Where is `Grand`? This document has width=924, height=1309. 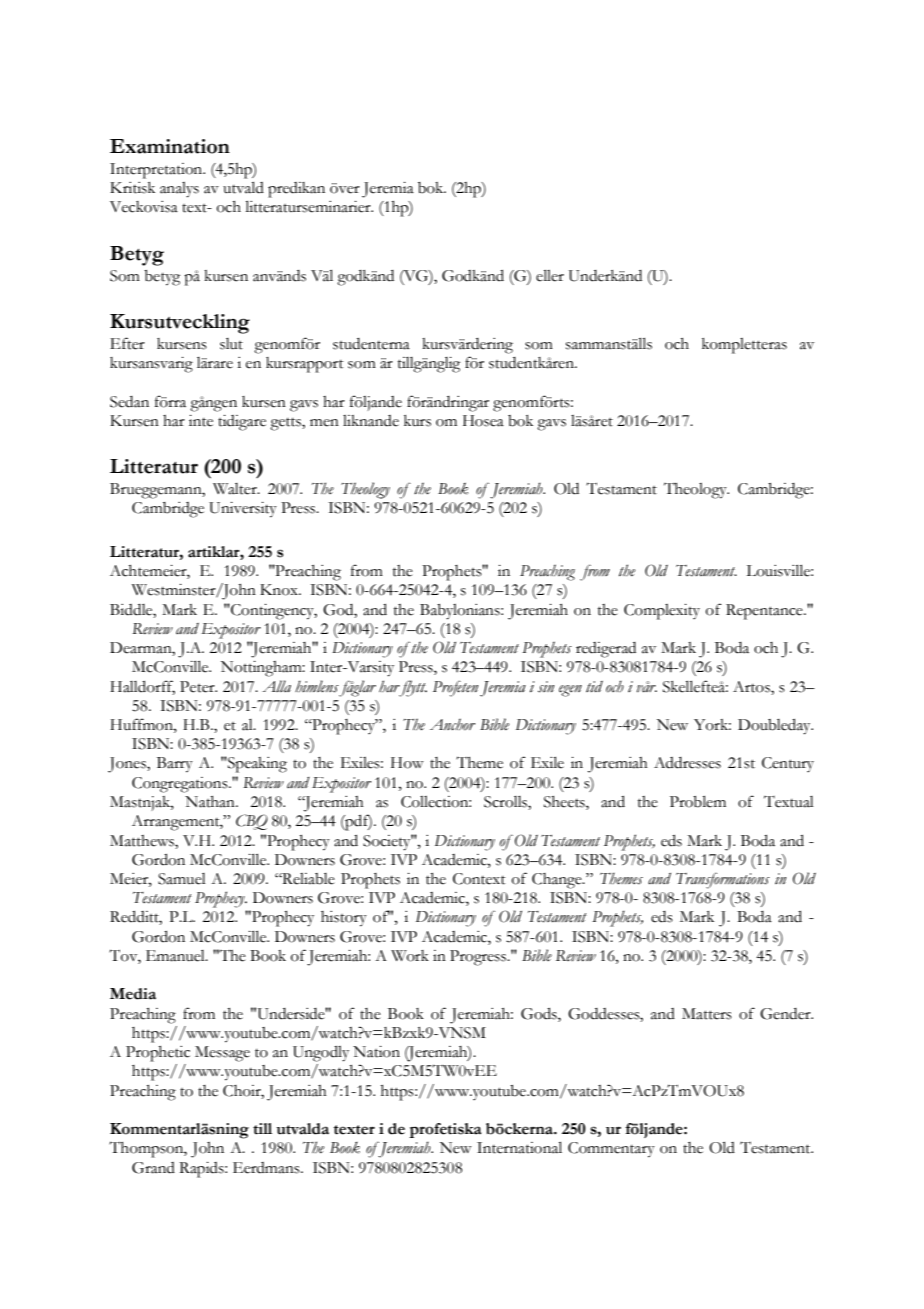 Grand is located at coordinates (153, 1168).
